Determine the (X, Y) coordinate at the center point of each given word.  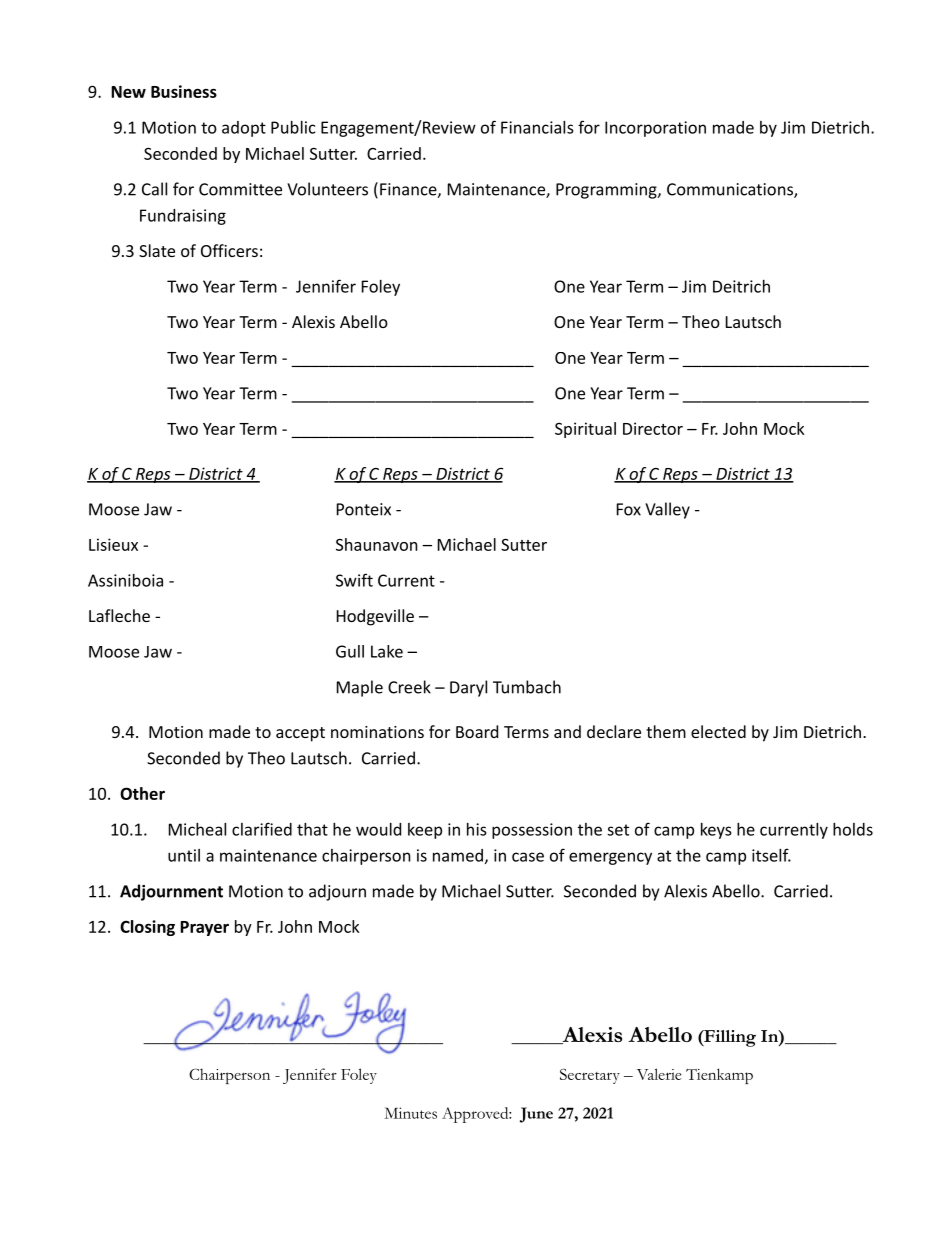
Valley (667, 510)
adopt (244, 129)
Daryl (468, 688)
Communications (731, 190)
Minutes (410, 1113)
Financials (537, 127)
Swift (354, 580)
